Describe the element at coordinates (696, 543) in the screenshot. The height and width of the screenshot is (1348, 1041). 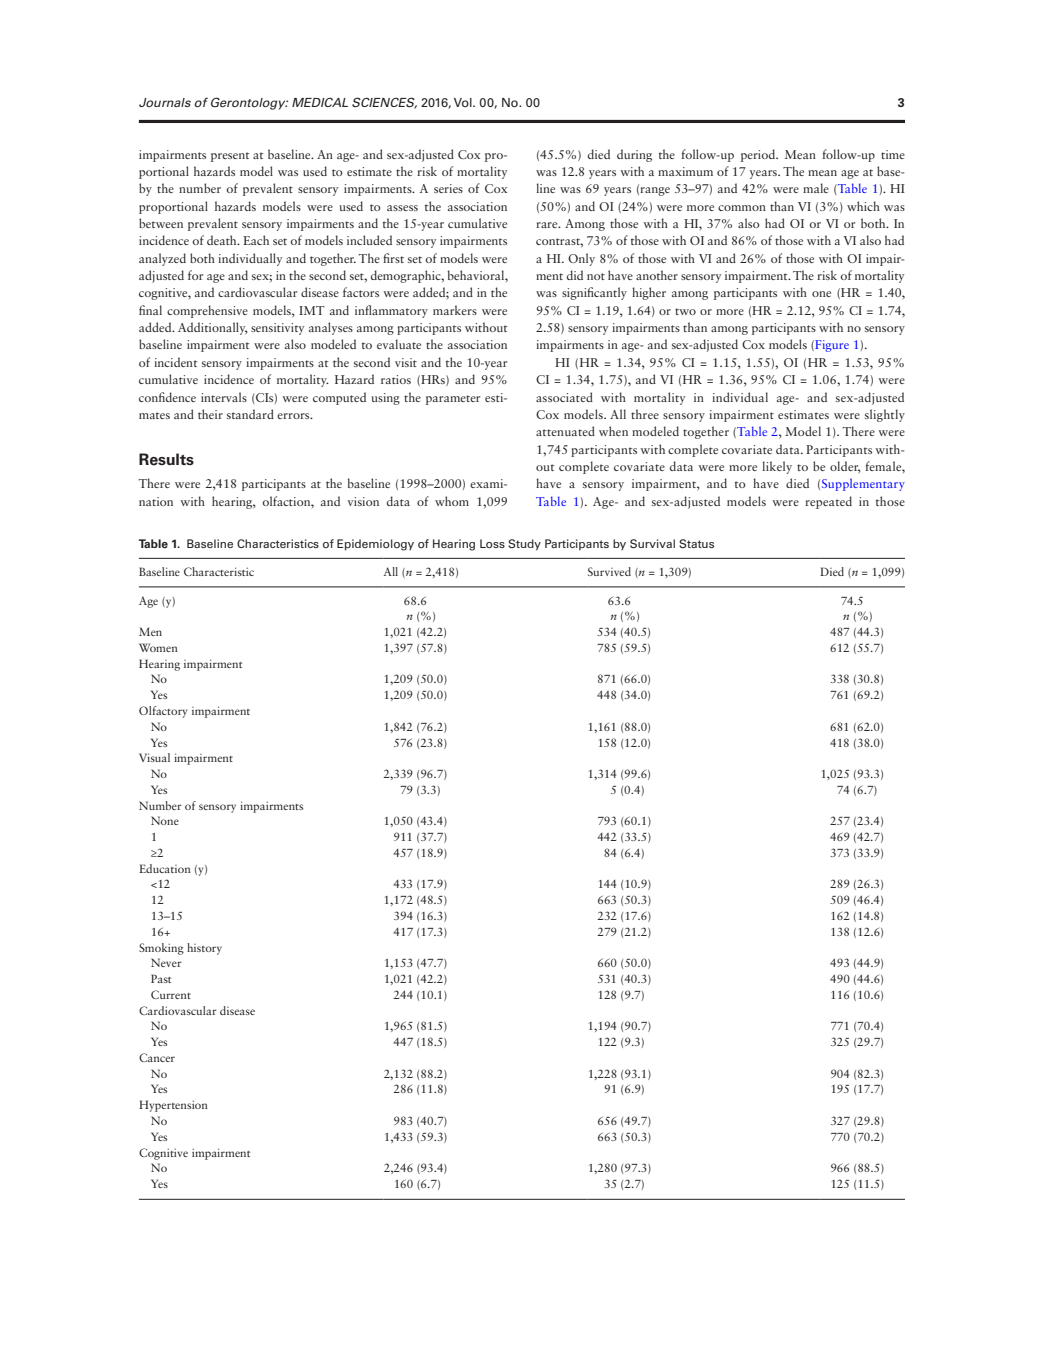
I see `Status` at that location.
